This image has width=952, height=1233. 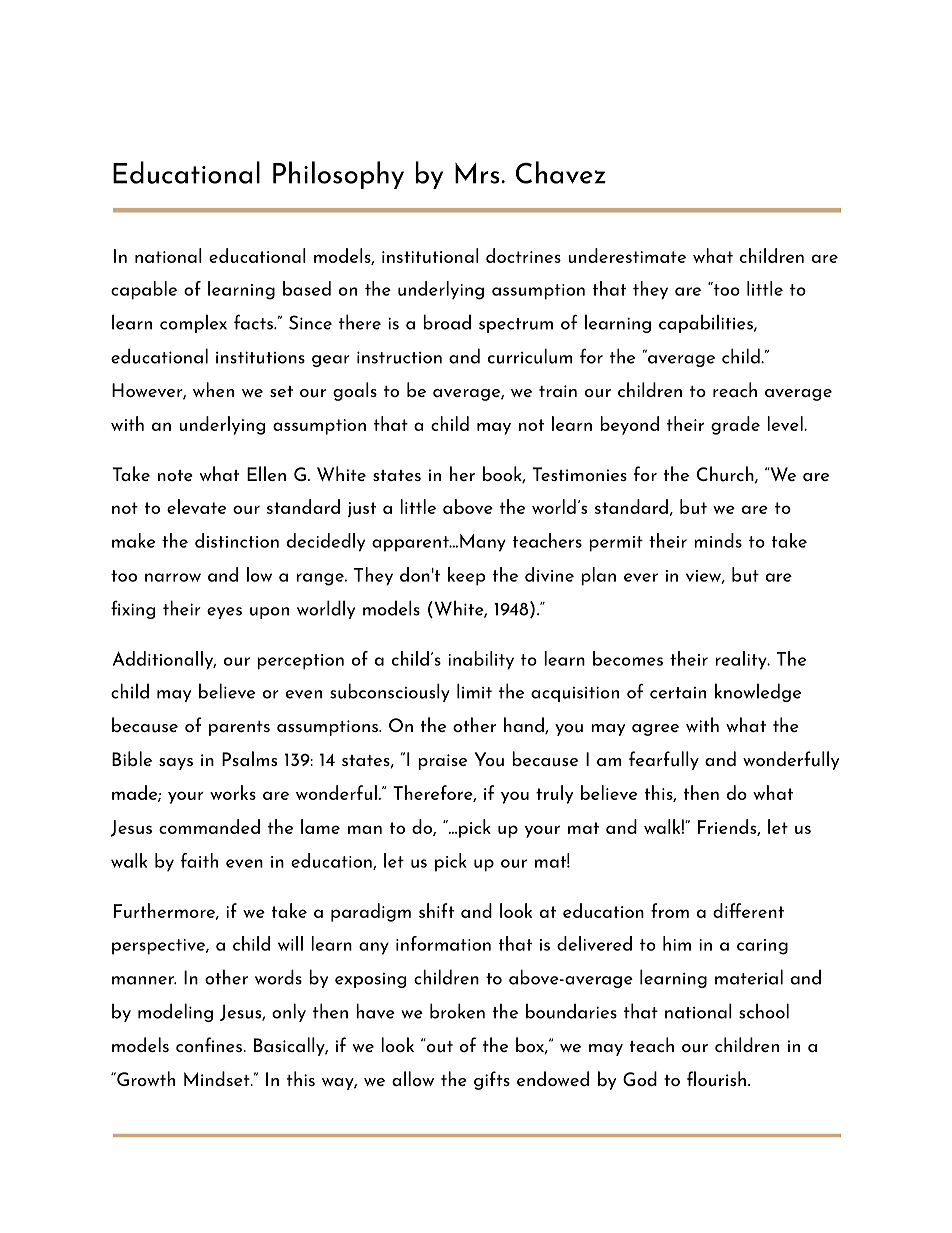 What do you see at coordinates (175, 1012) in the image?
I see `modeling` at bounding box center [175, 1012].
